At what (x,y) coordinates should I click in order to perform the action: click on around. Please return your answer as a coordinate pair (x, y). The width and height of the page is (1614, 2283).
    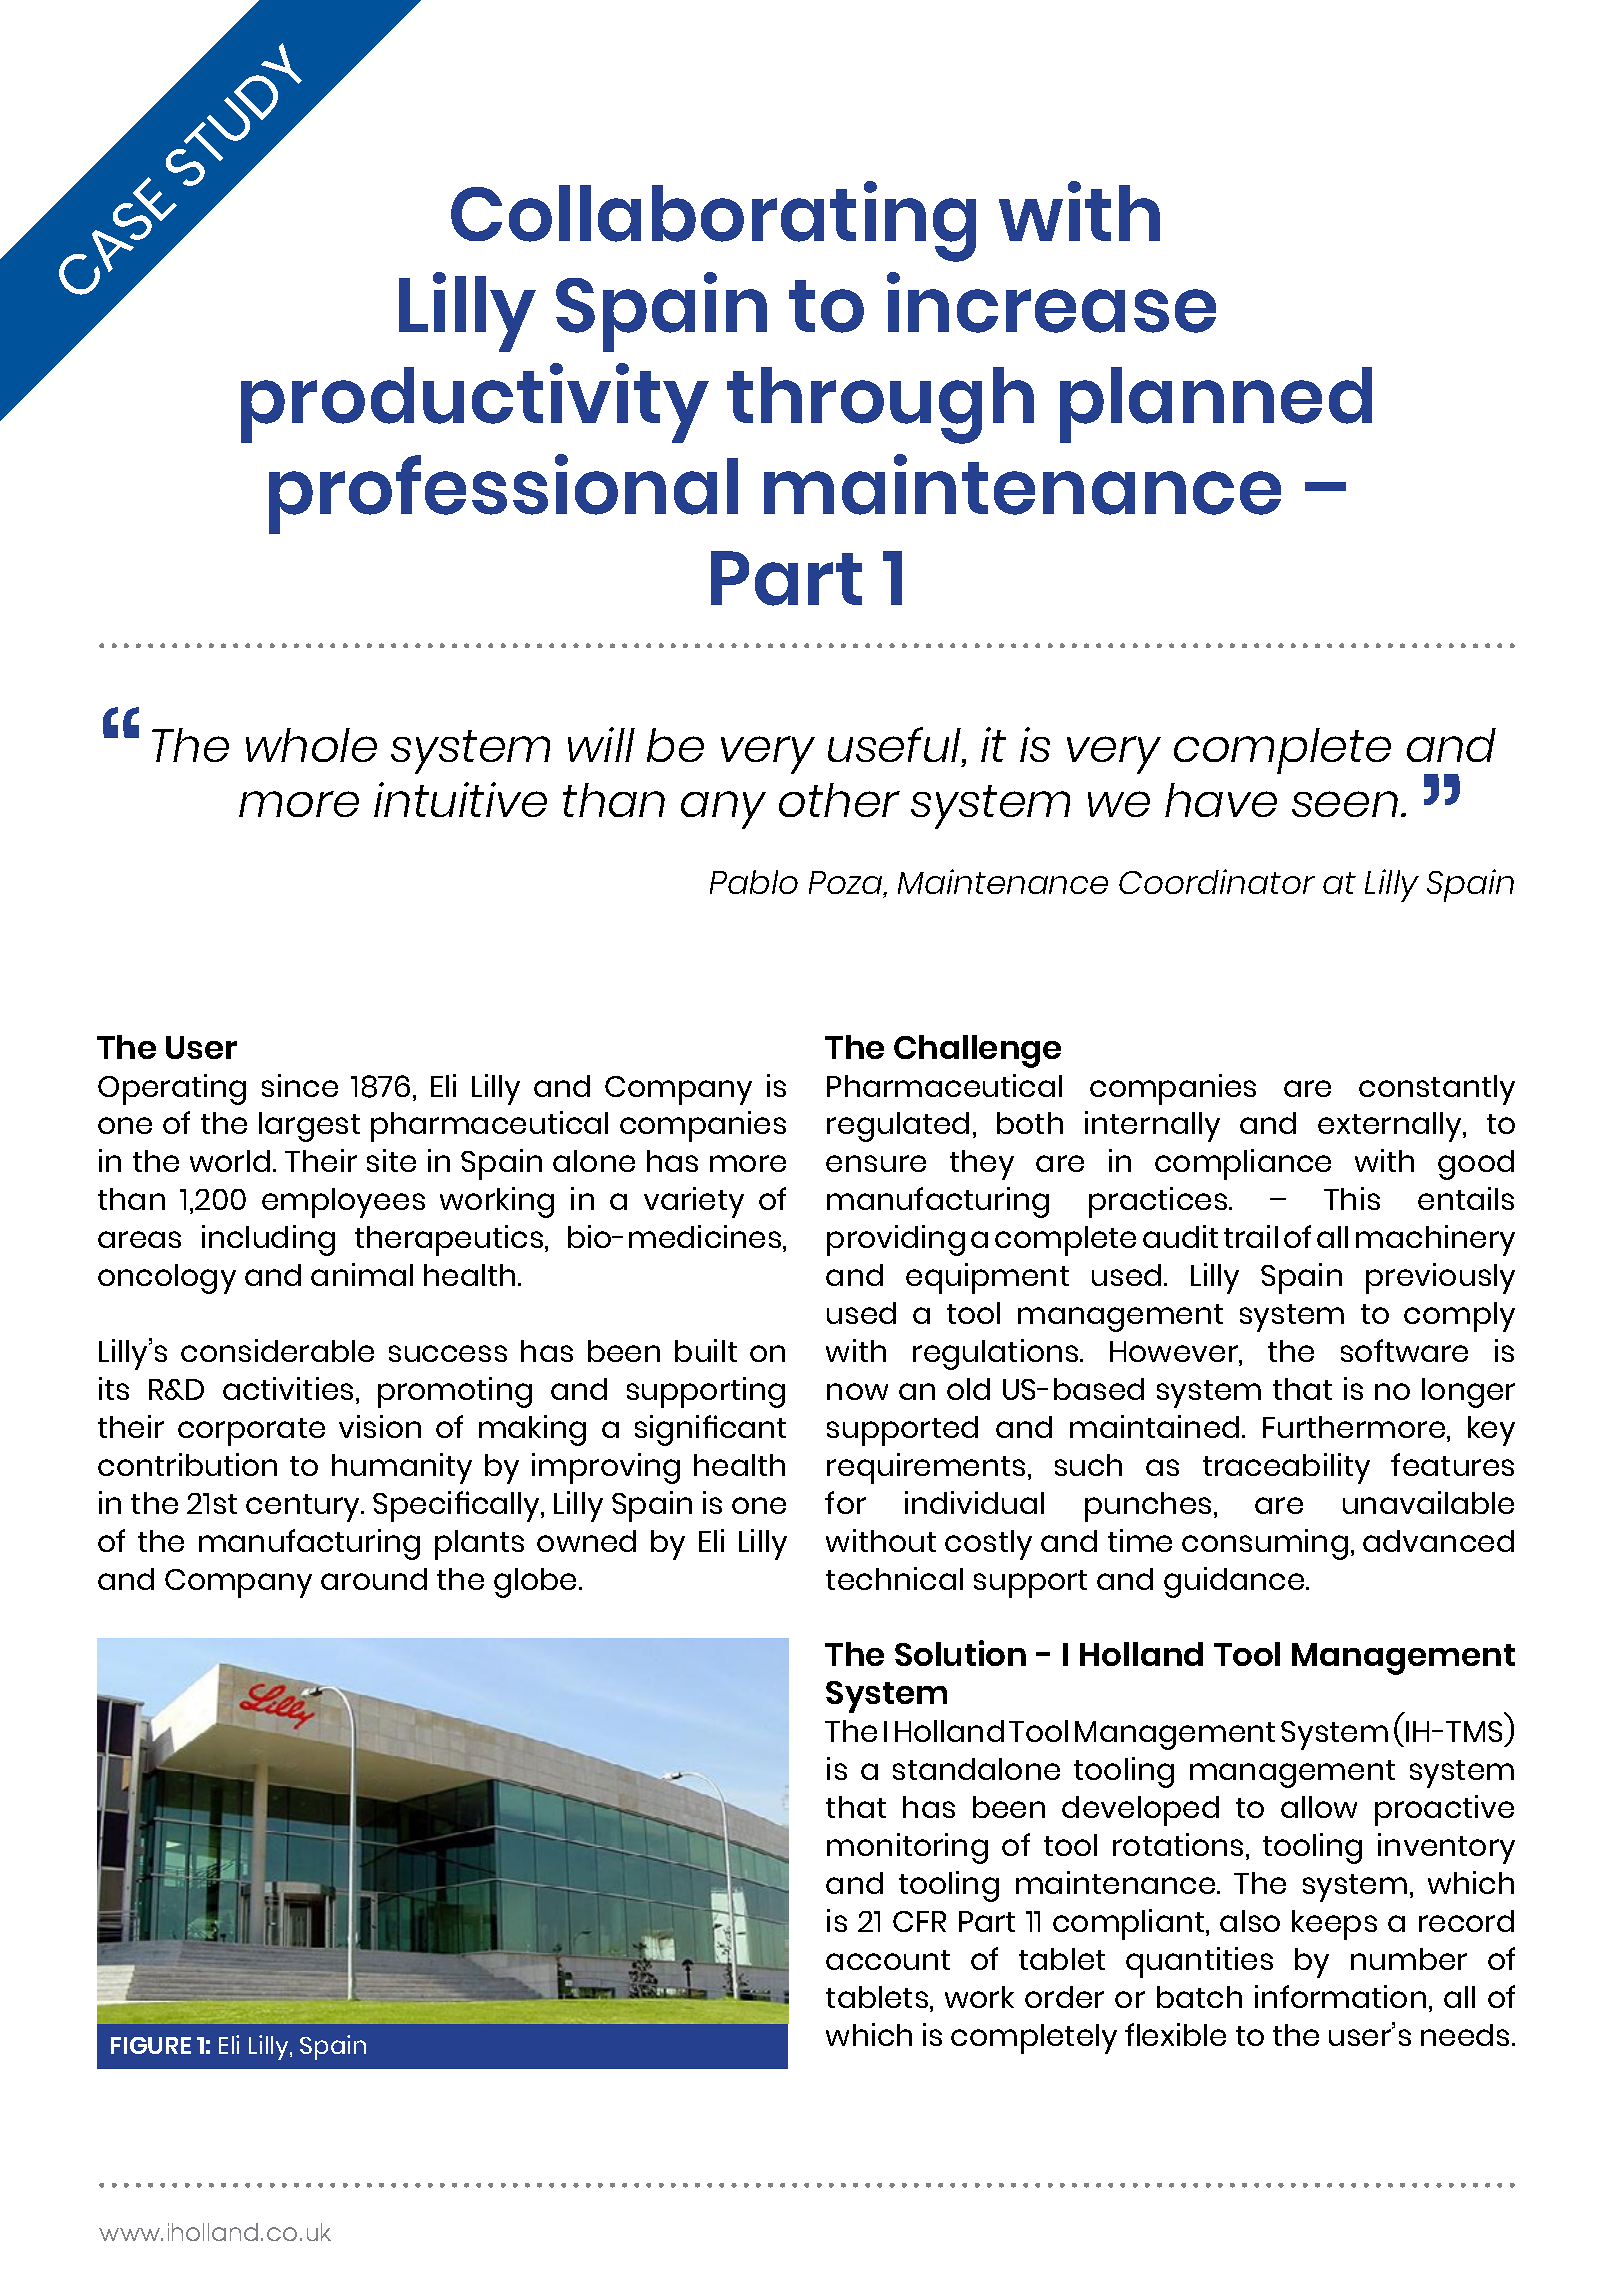
    Looking at the image, I should click on (374, 1579).
